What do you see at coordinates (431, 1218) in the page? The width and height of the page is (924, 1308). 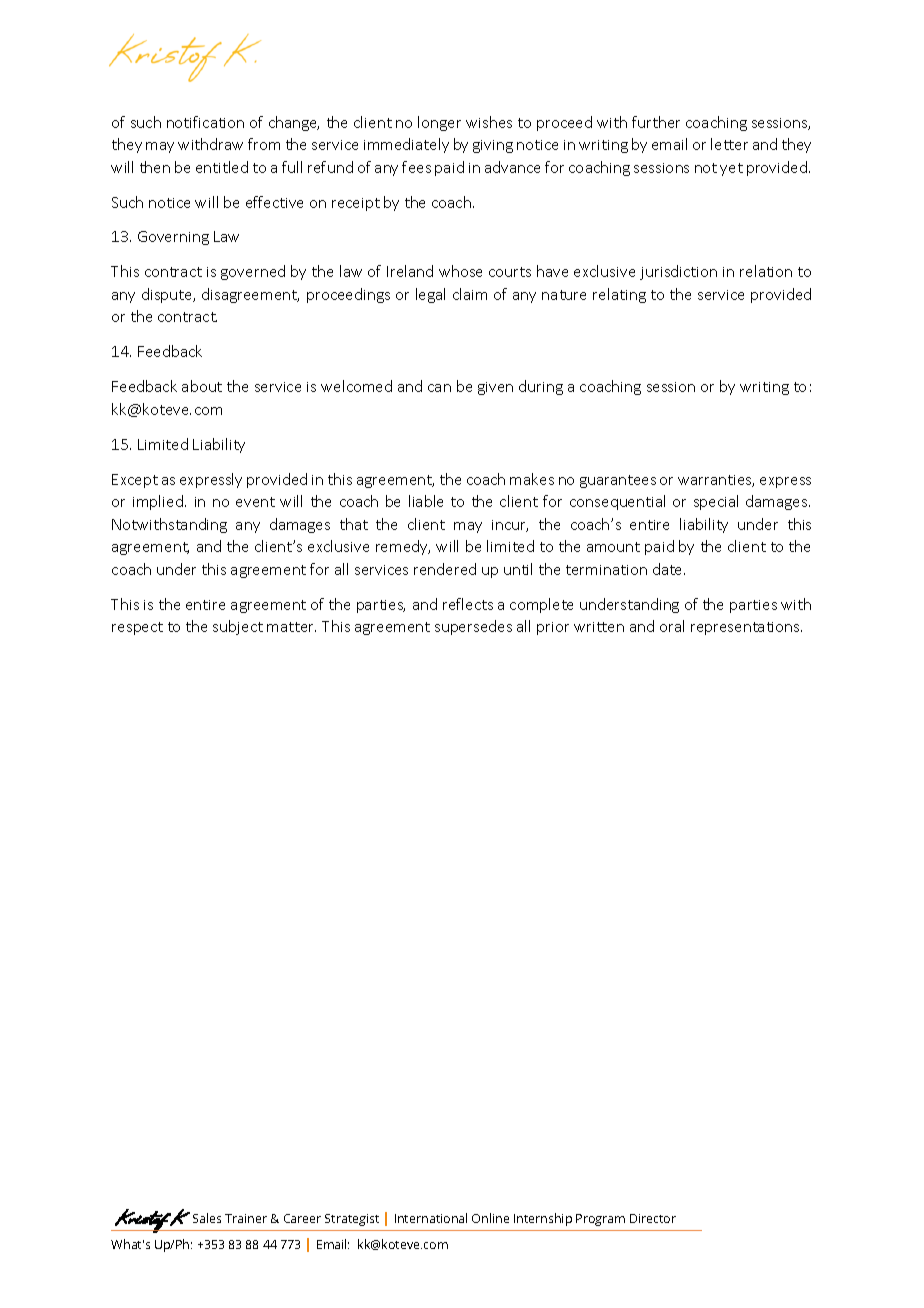 I see `International` at bounding box center [431, 1218].
